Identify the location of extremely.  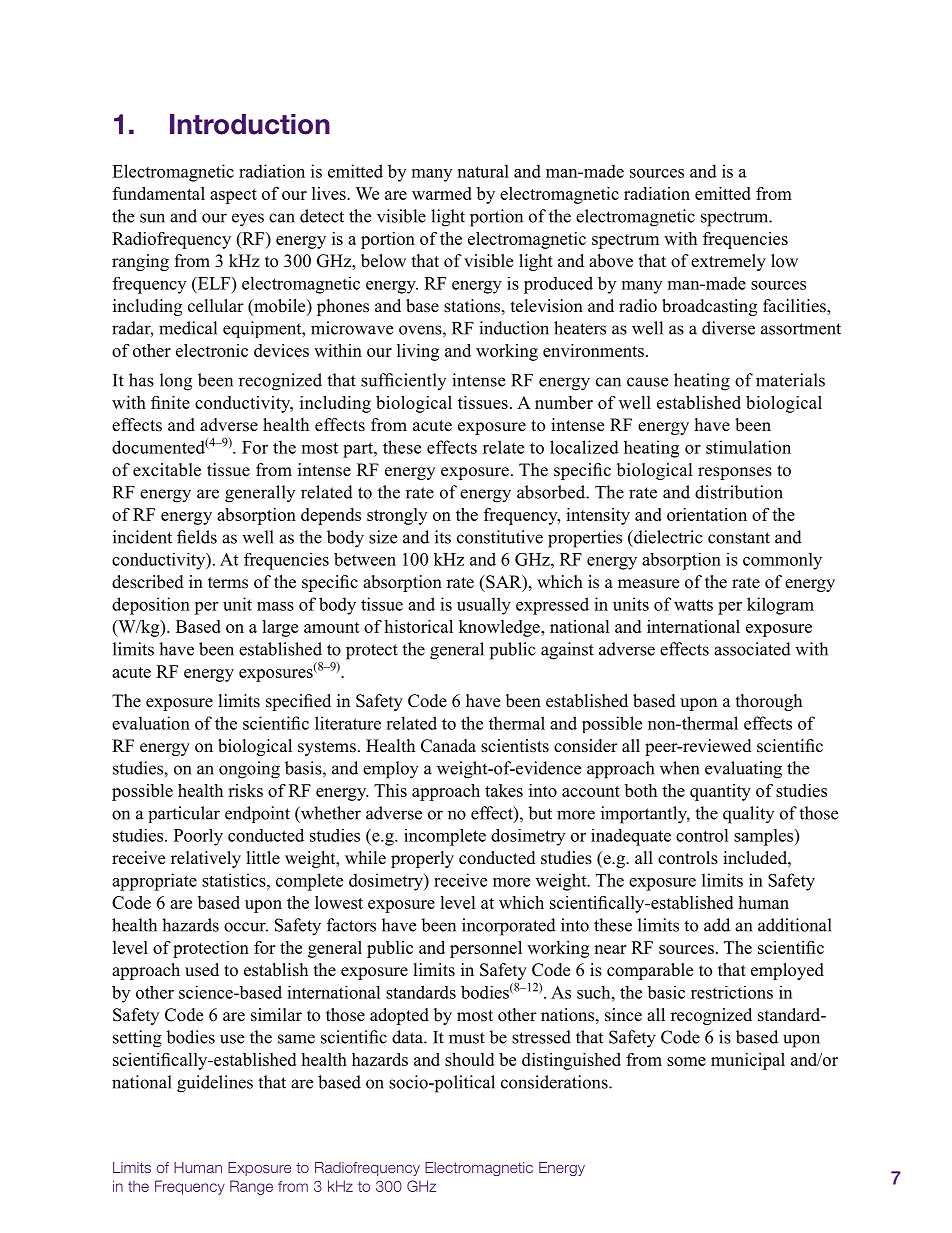
(728, 262).
